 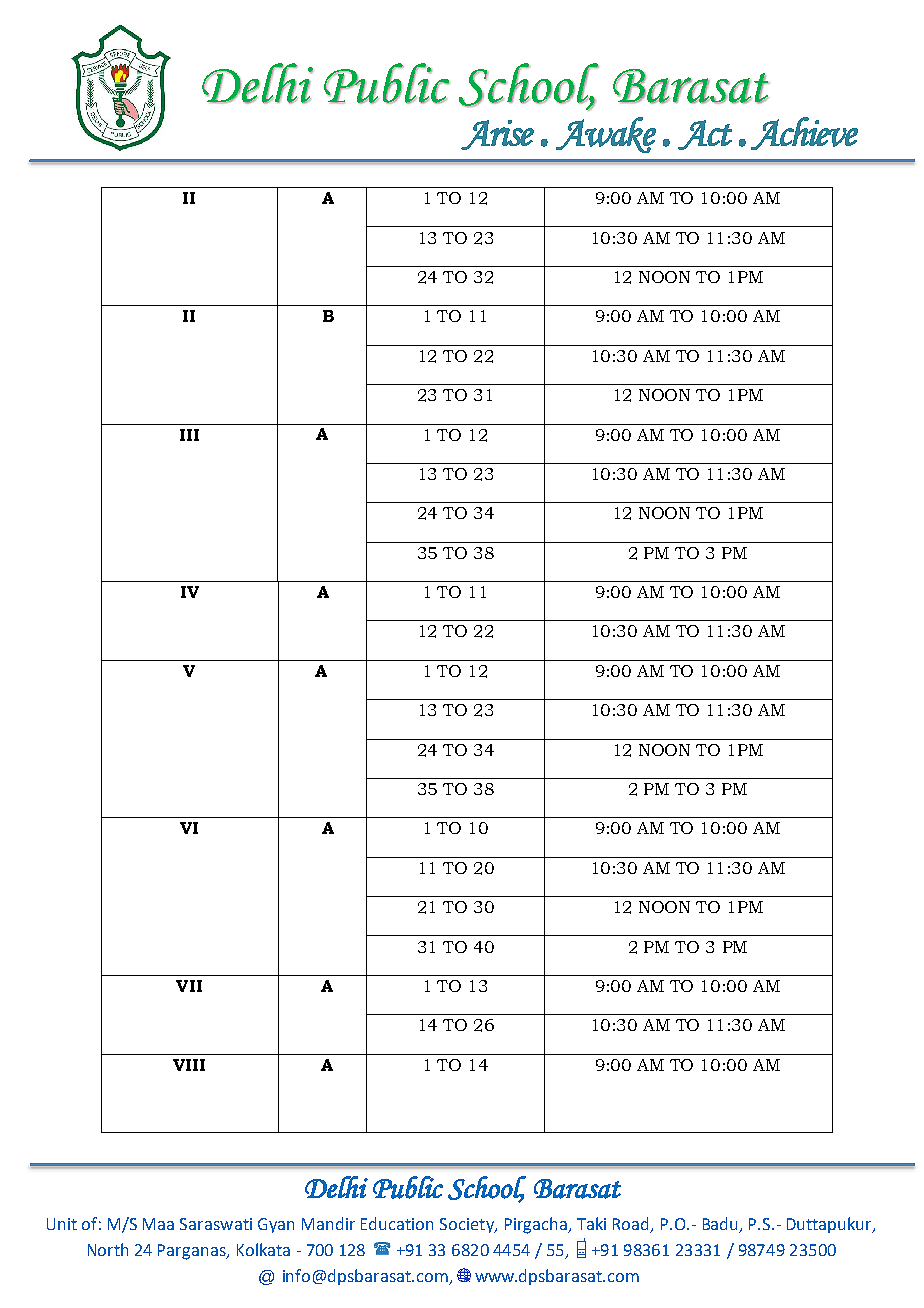 What do you see at coordinates (632, 1225) in the screenshot?
I see `Road` at bounding box center [632, 1225].
